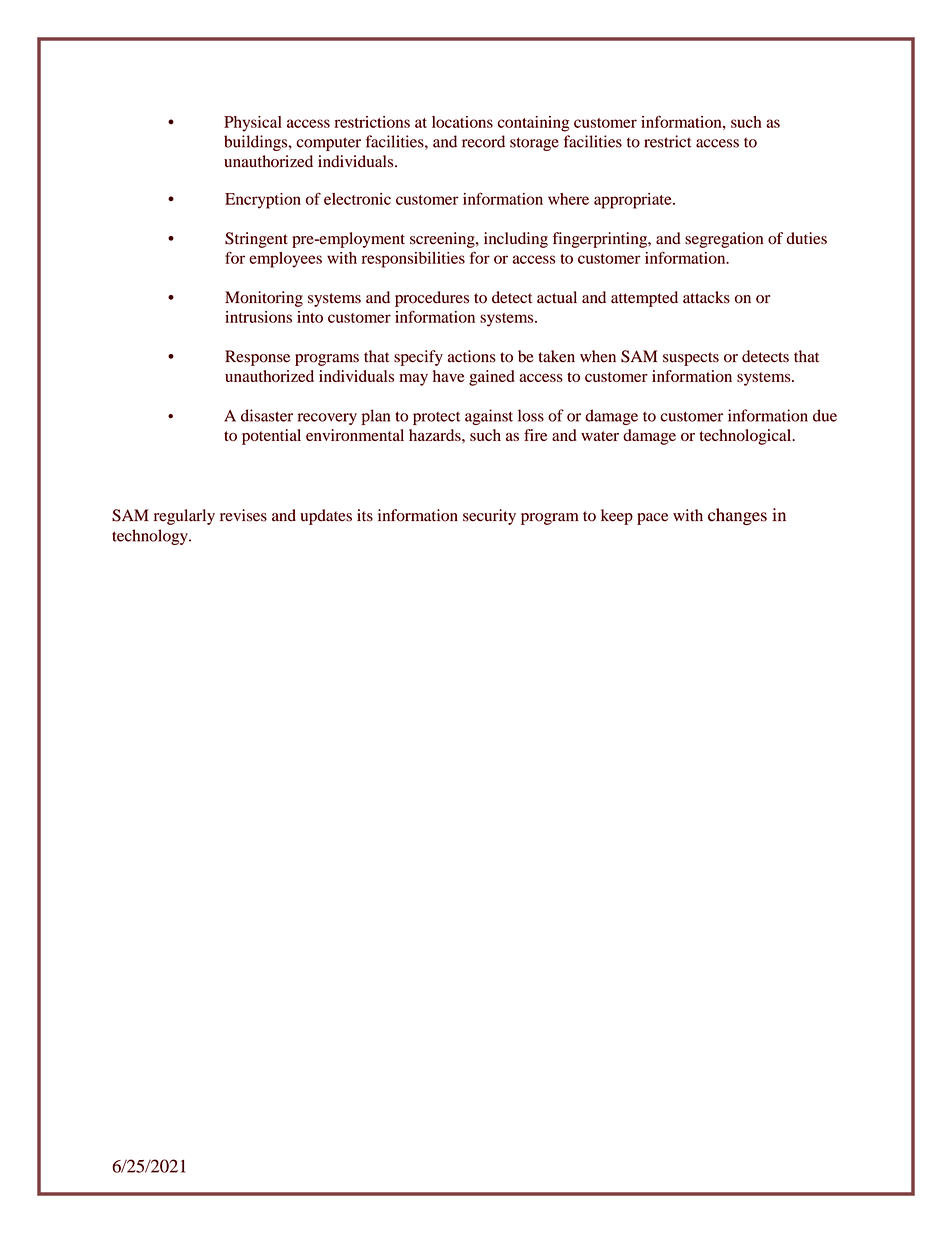 The width and height of the screenshot is (952, 1233). What do you see at coordinates (413, 260) in the screenshot?
I see `responsibilities` at bounding box center [413, 260].
